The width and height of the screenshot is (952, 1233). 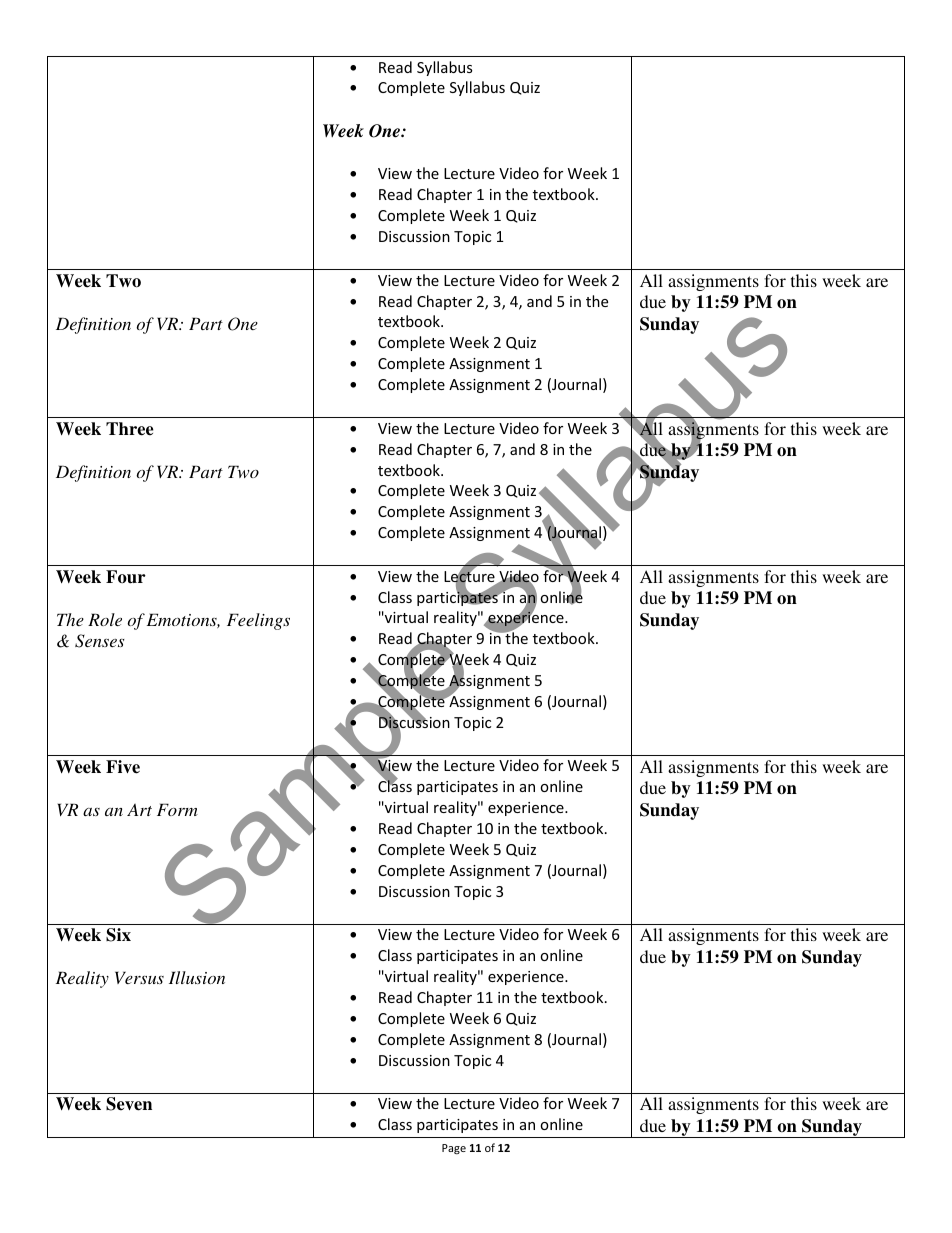 I want to click on Versus, so click(x=139, y=977).
